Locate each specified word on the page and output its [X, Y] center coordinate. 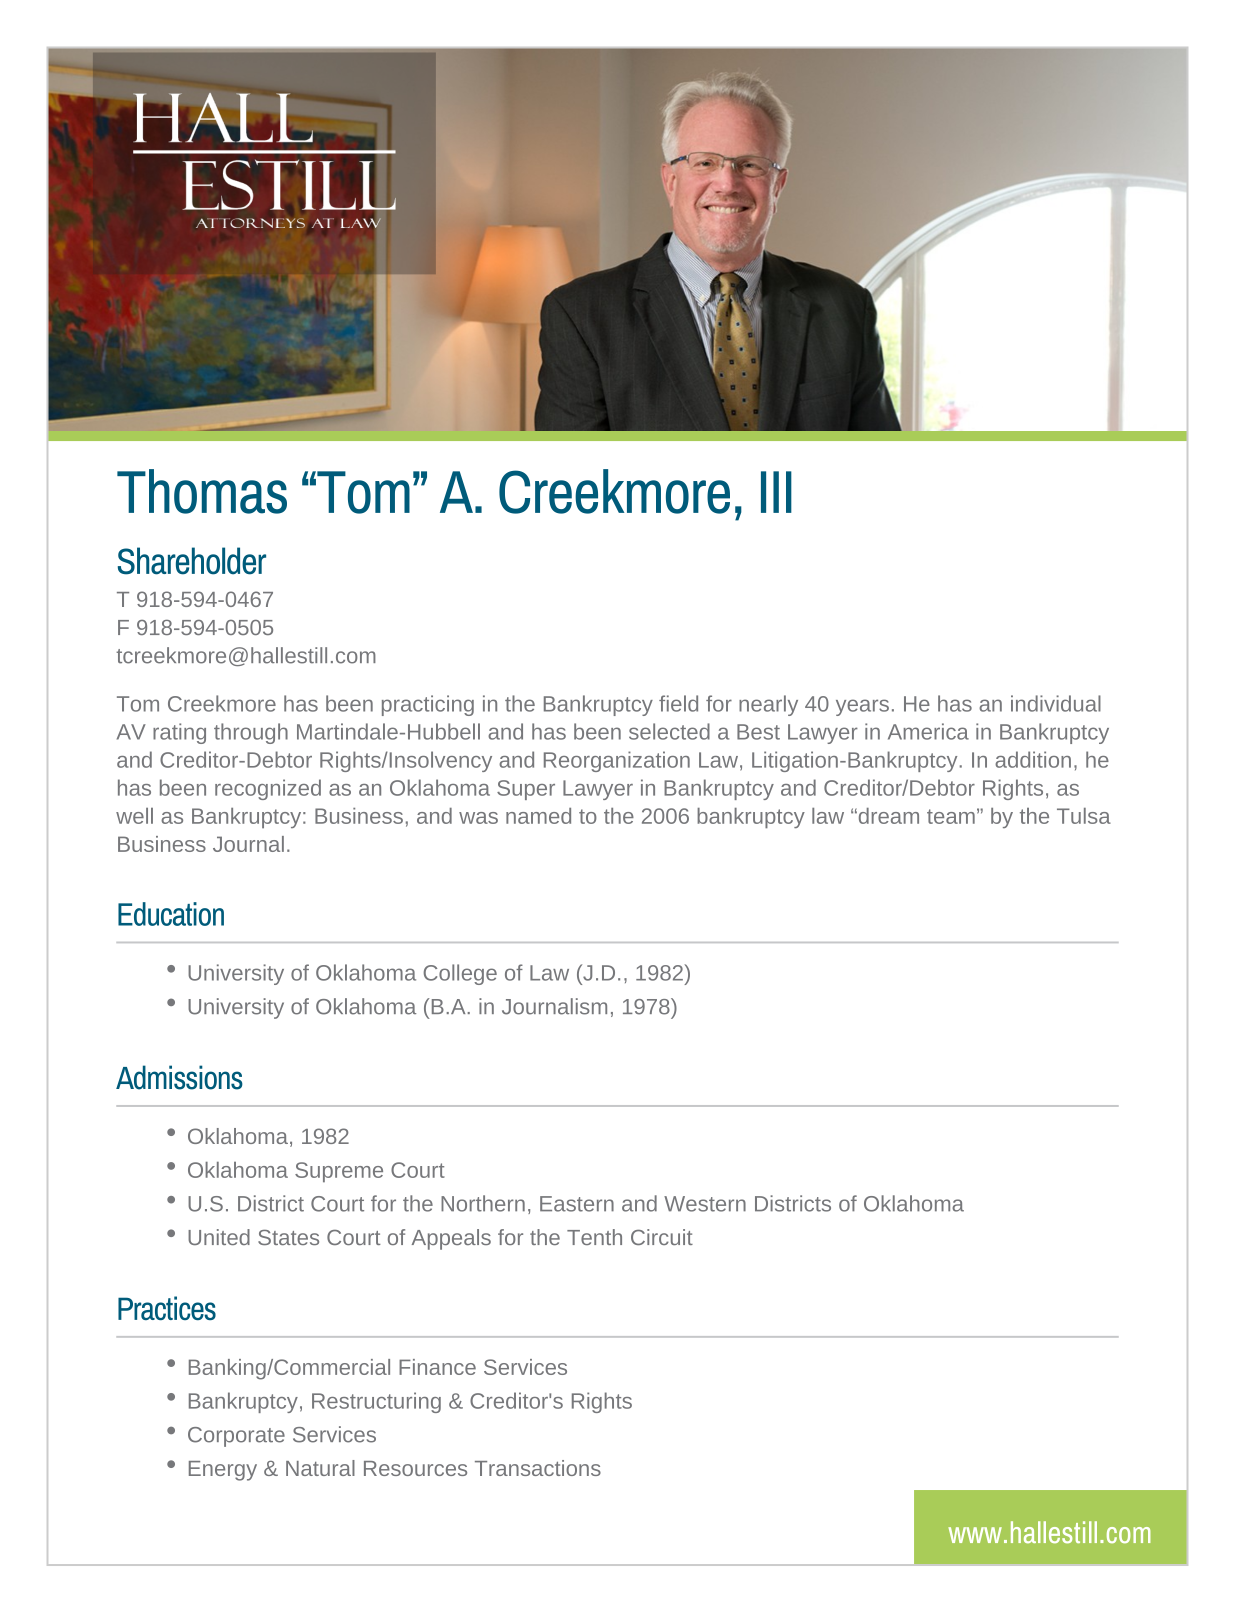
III [776, 492]
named [538, 816]
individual [1056, 703]
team [951, 816]
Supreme [339, 1172]
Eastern [577, 1204]
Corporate [236, 1437]
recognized [268, 789]
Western [705, 1204]
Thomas [202, 491]
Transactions [538, 1468]
